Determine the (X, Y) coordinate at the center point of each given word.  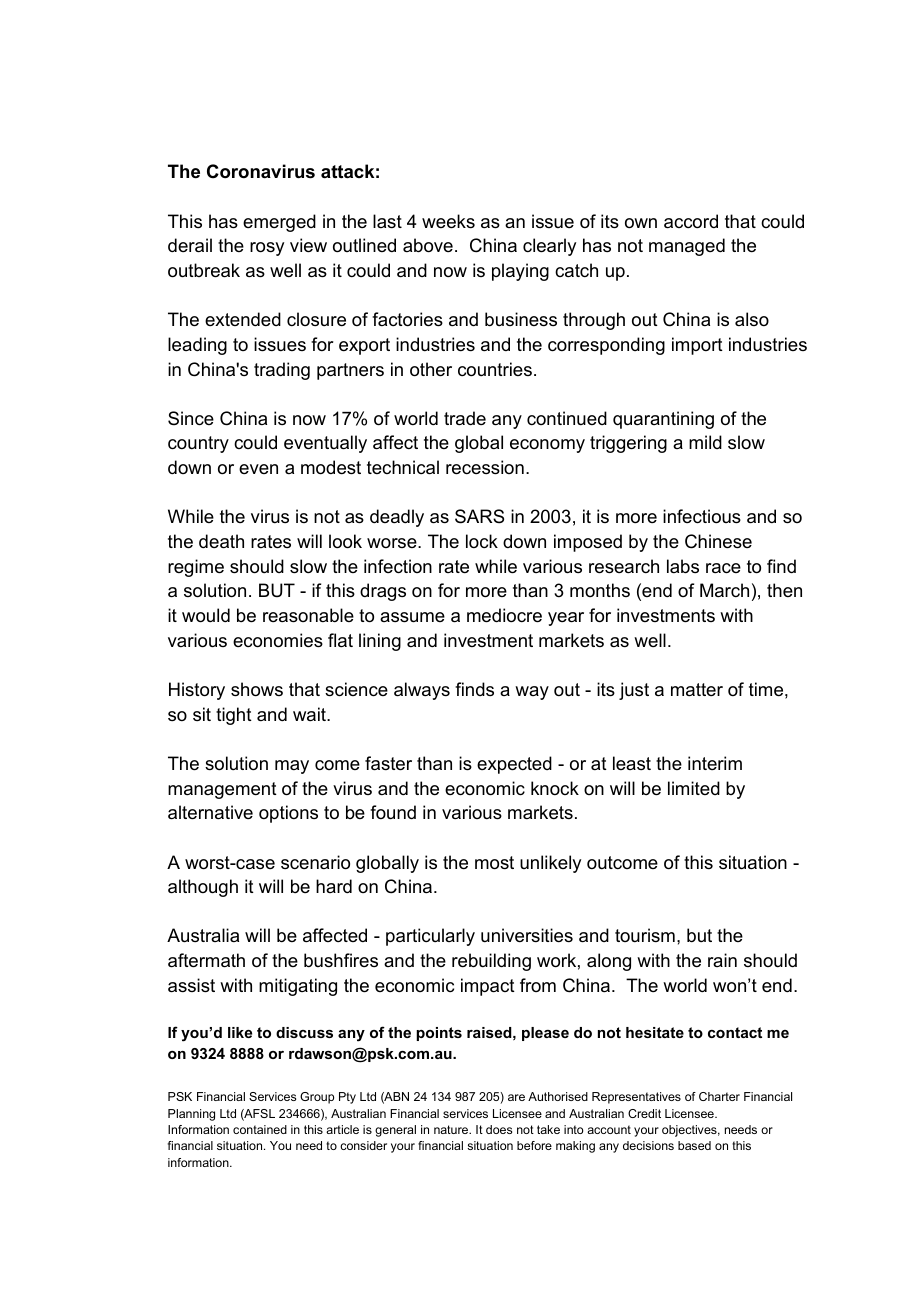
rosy (267, 249)
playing (520, 272)
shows (257, 689)
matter (697, 689)
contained (260, 1129)
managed (687, 247)
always (422, 691)
